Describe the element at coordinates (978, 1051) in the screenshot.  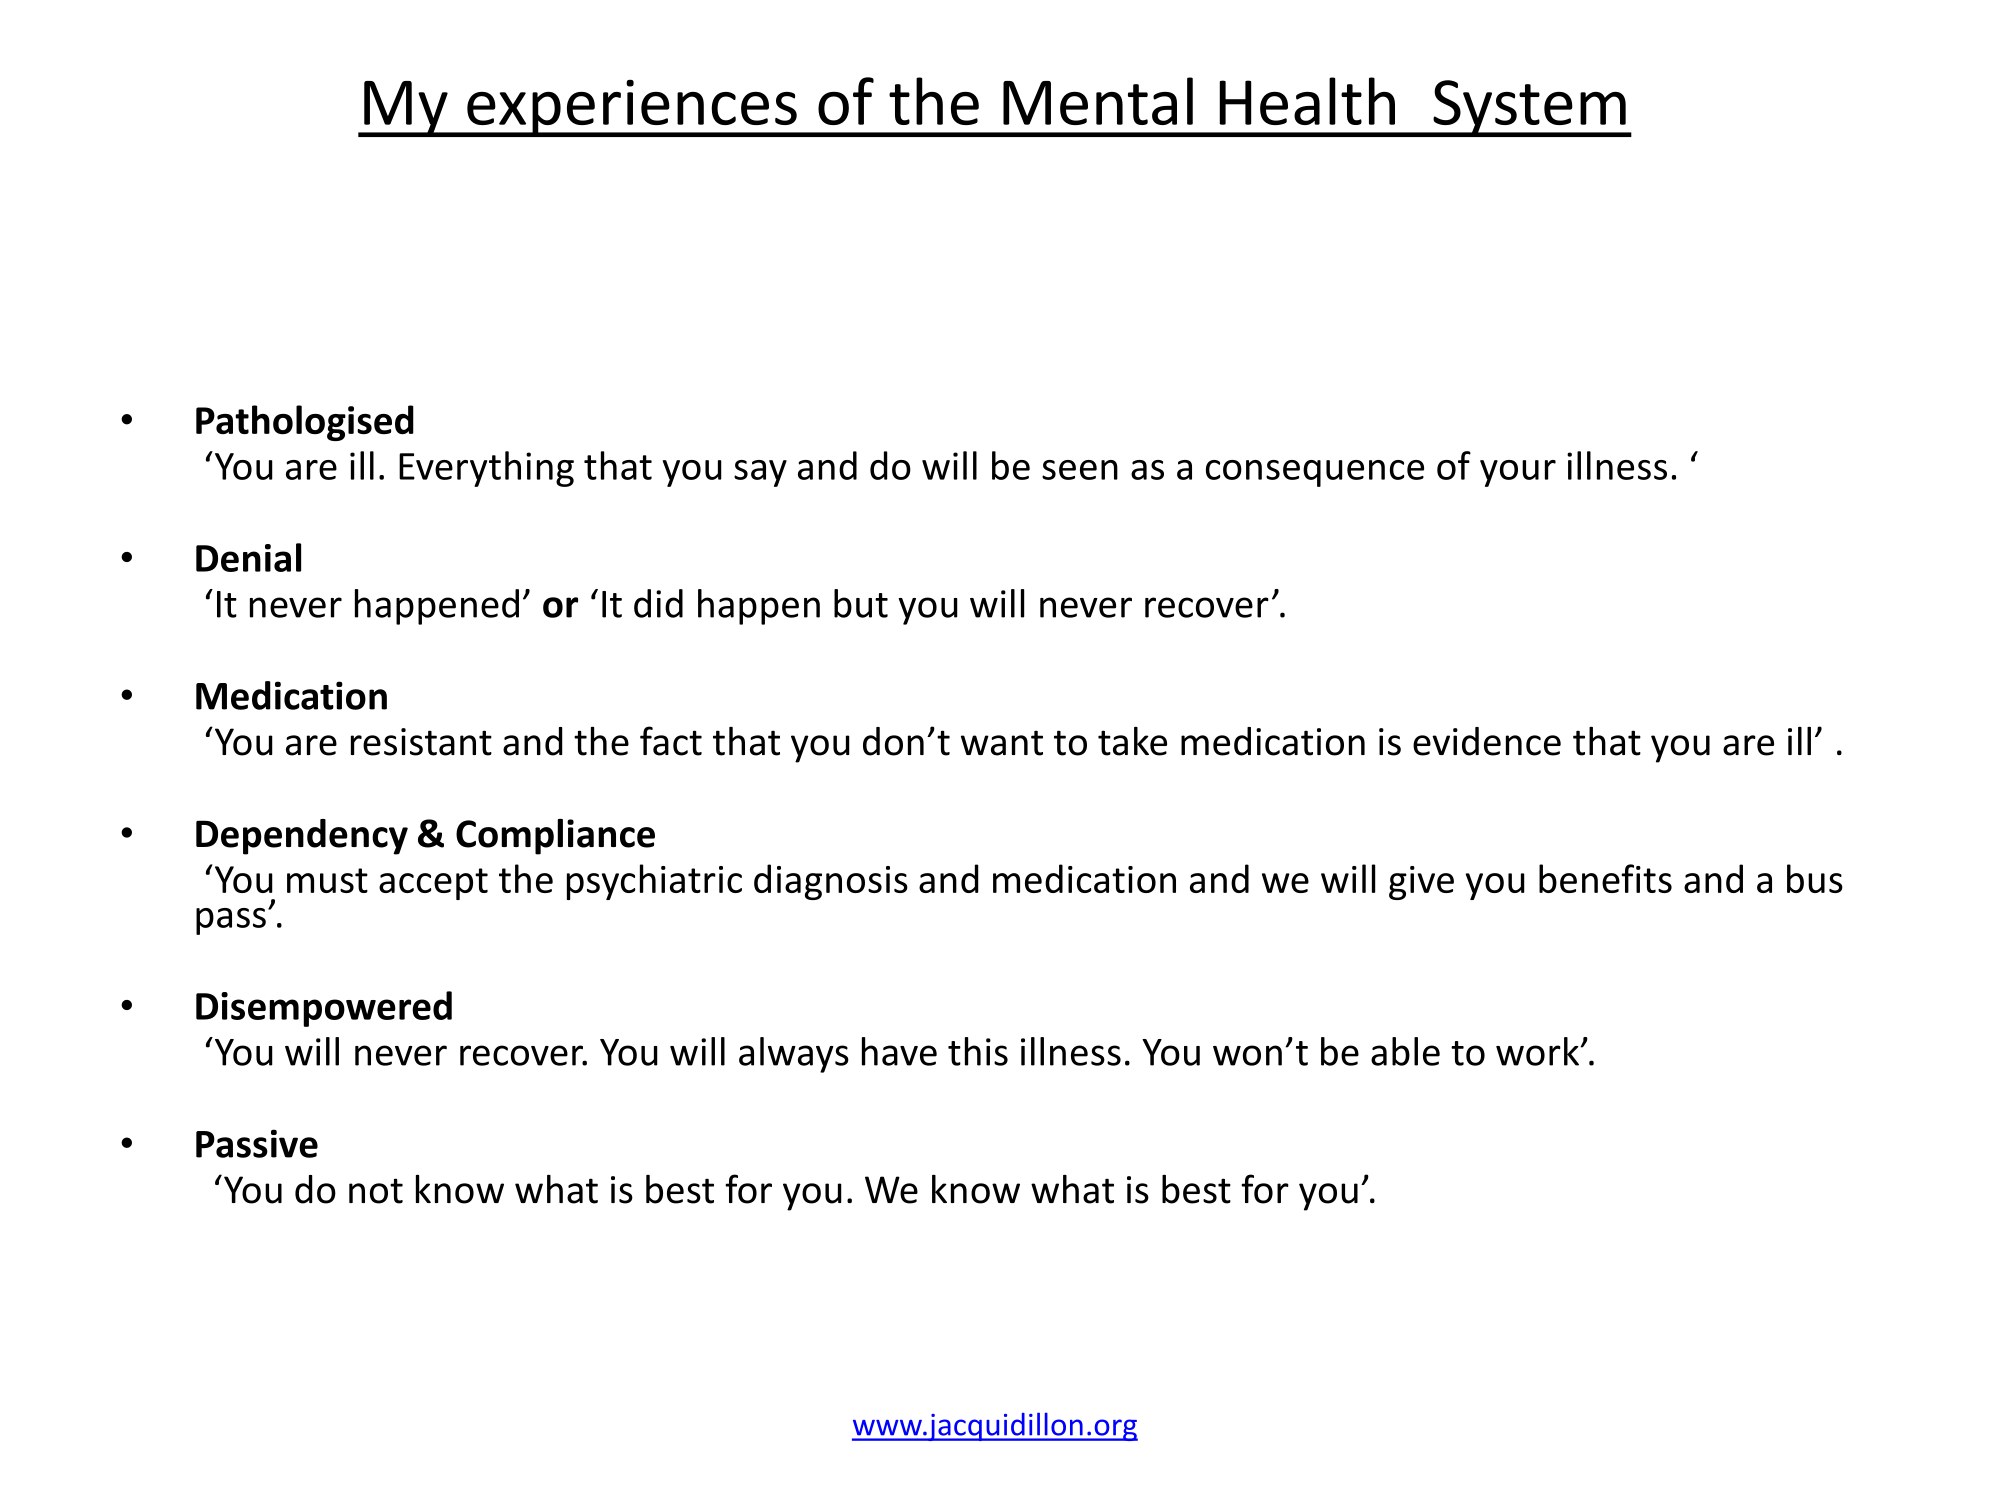
I see `this` at that location.
